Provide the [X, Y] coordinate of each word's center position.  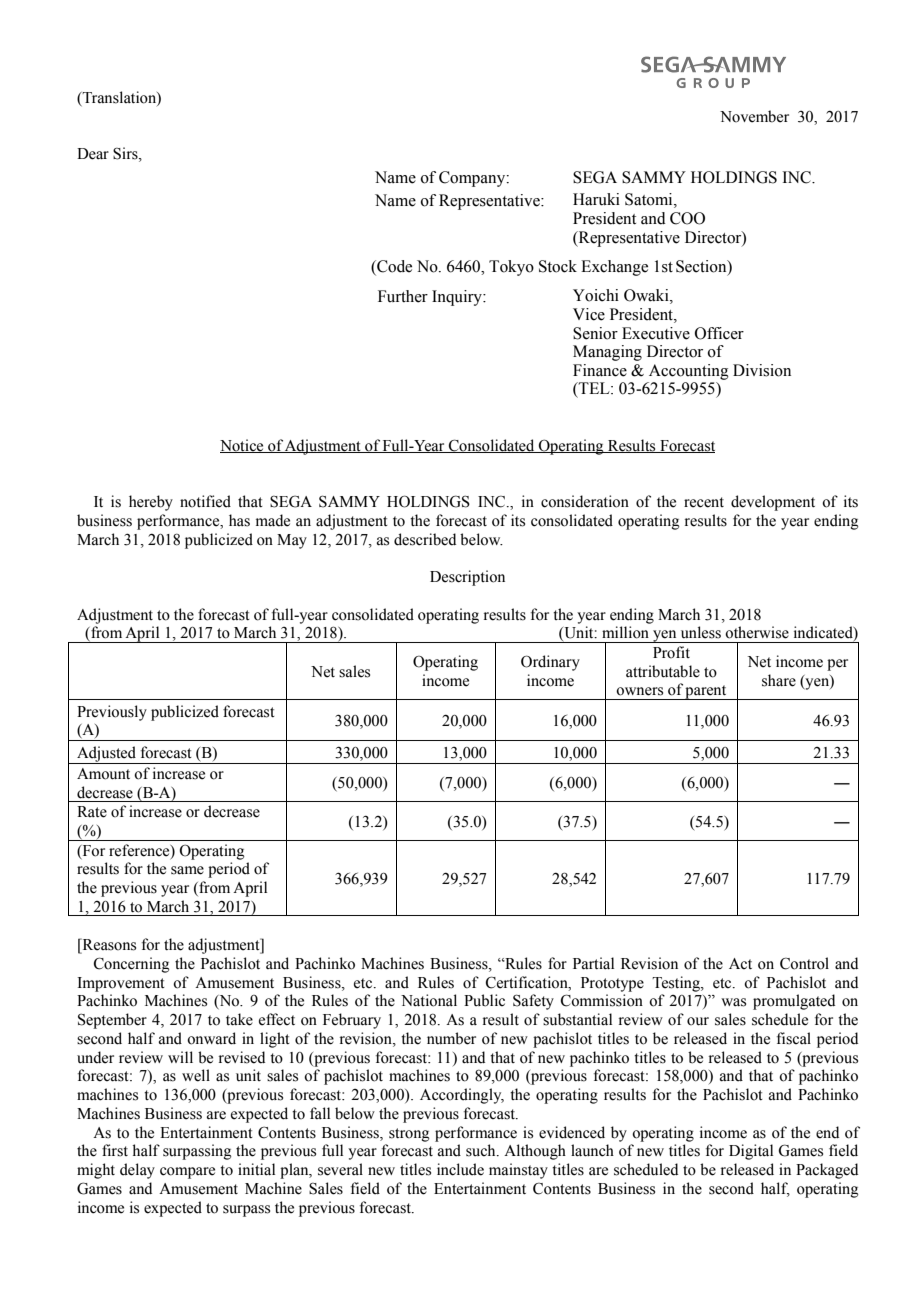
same [187, 870]
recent [704, 502]
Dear [93, 154]
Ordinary [550, 663]
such [482, 1150]
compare [187, 1173]
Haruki [596, 199]
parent [706, 692]
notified [205, 501]
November [754, 116]
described [425, 539]
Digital [751, 1152]
